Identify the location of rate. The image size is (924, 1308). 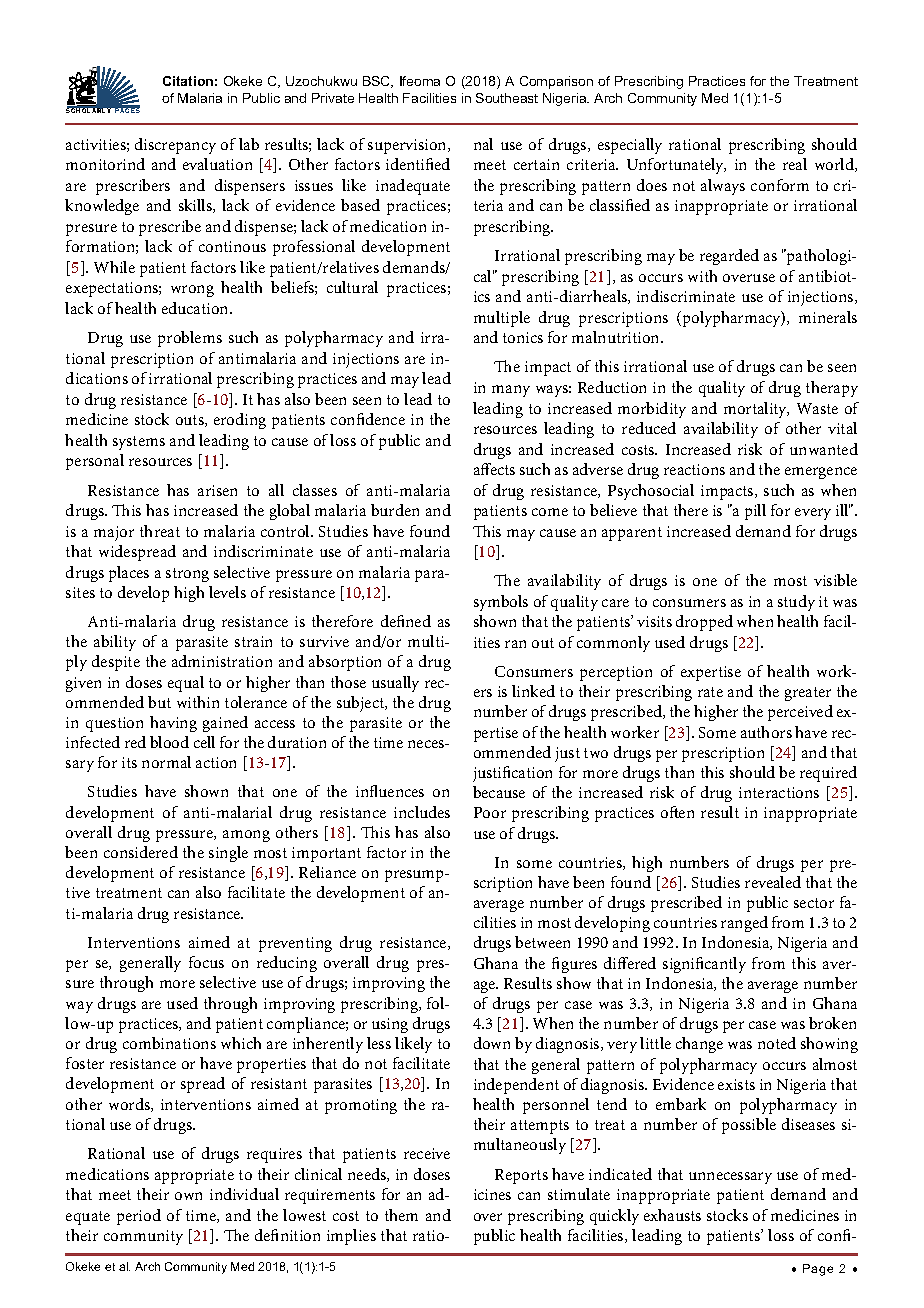
(710, 692).
